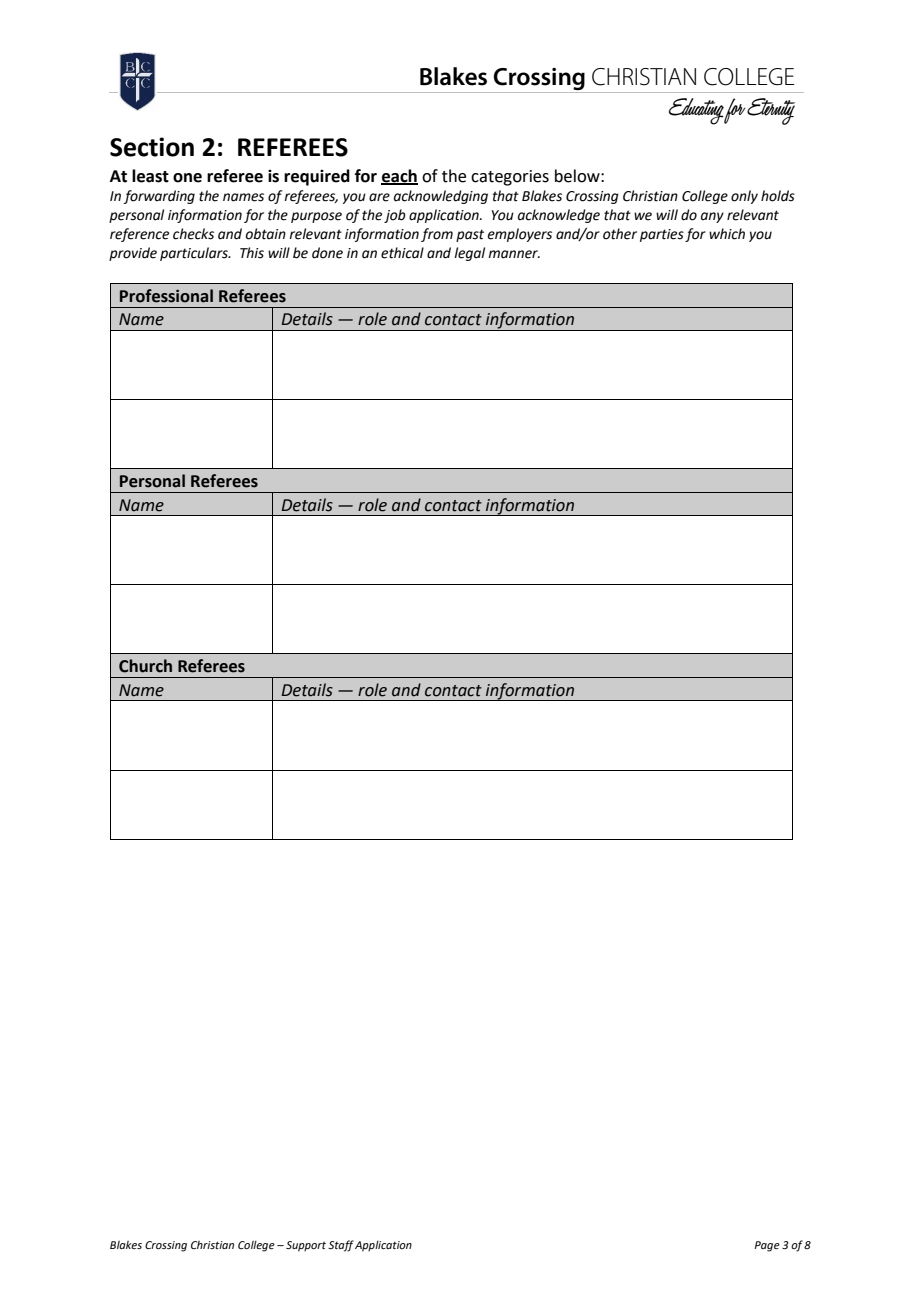  I want to click on legal, so click(469, 254).
